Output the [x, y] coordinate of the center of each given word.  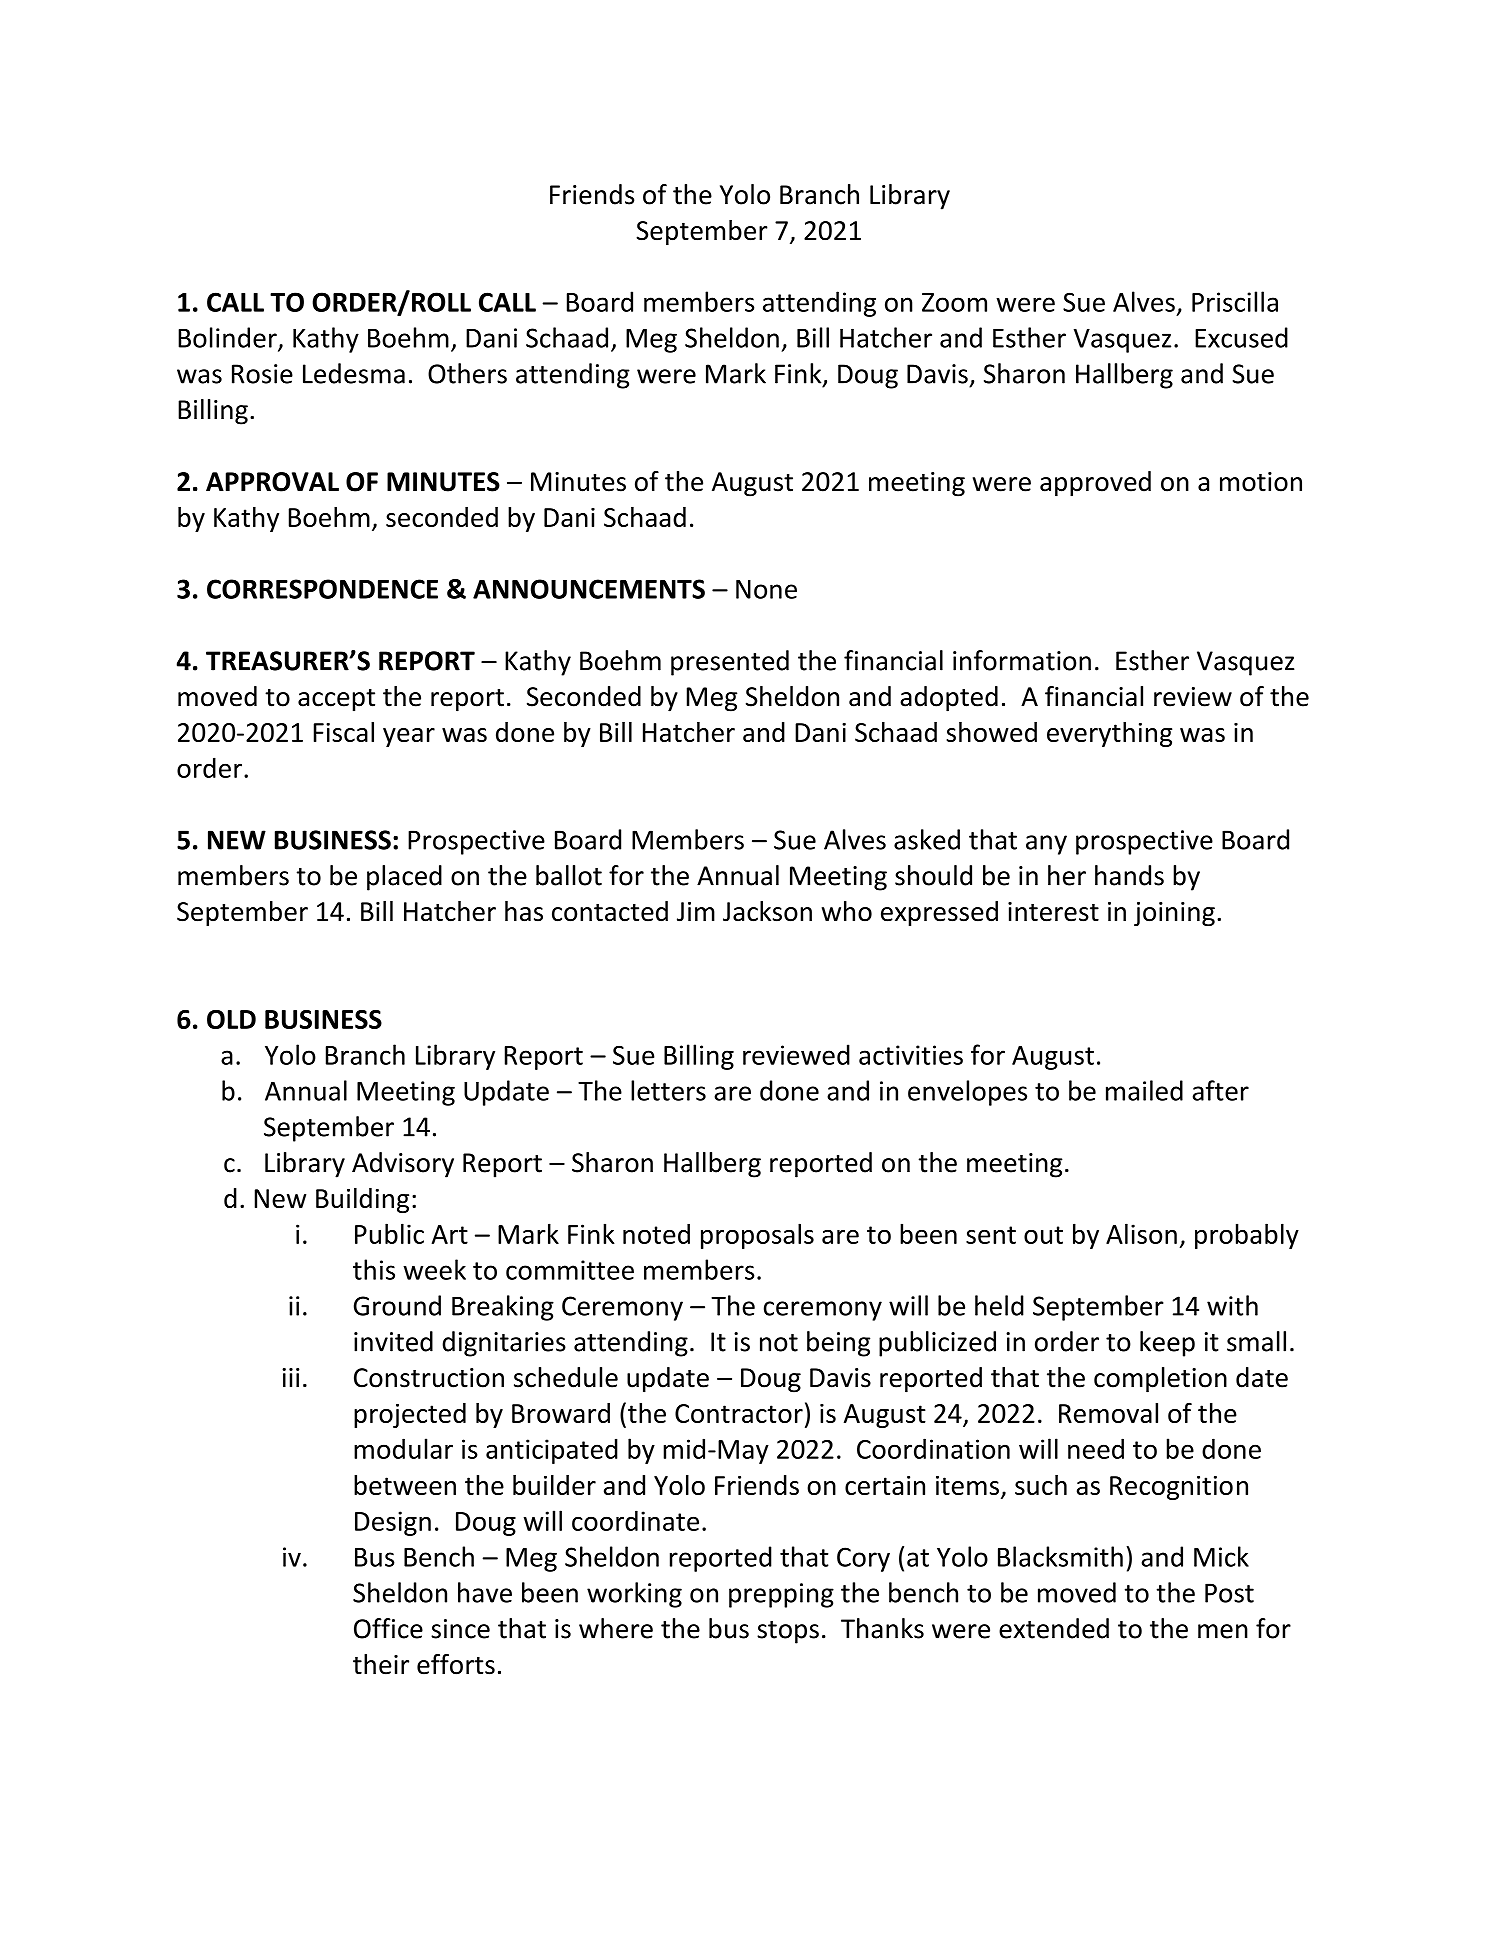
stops [788, 1632]
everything [1109, 734]
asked [927, 839]
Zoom [954, 302]
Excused [1241, 337]
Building [362, 1200]
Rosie [262, 374]
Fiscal [343, 732]
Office [388, 1628]
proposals [757, 1236]
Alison [1141, 1233]
